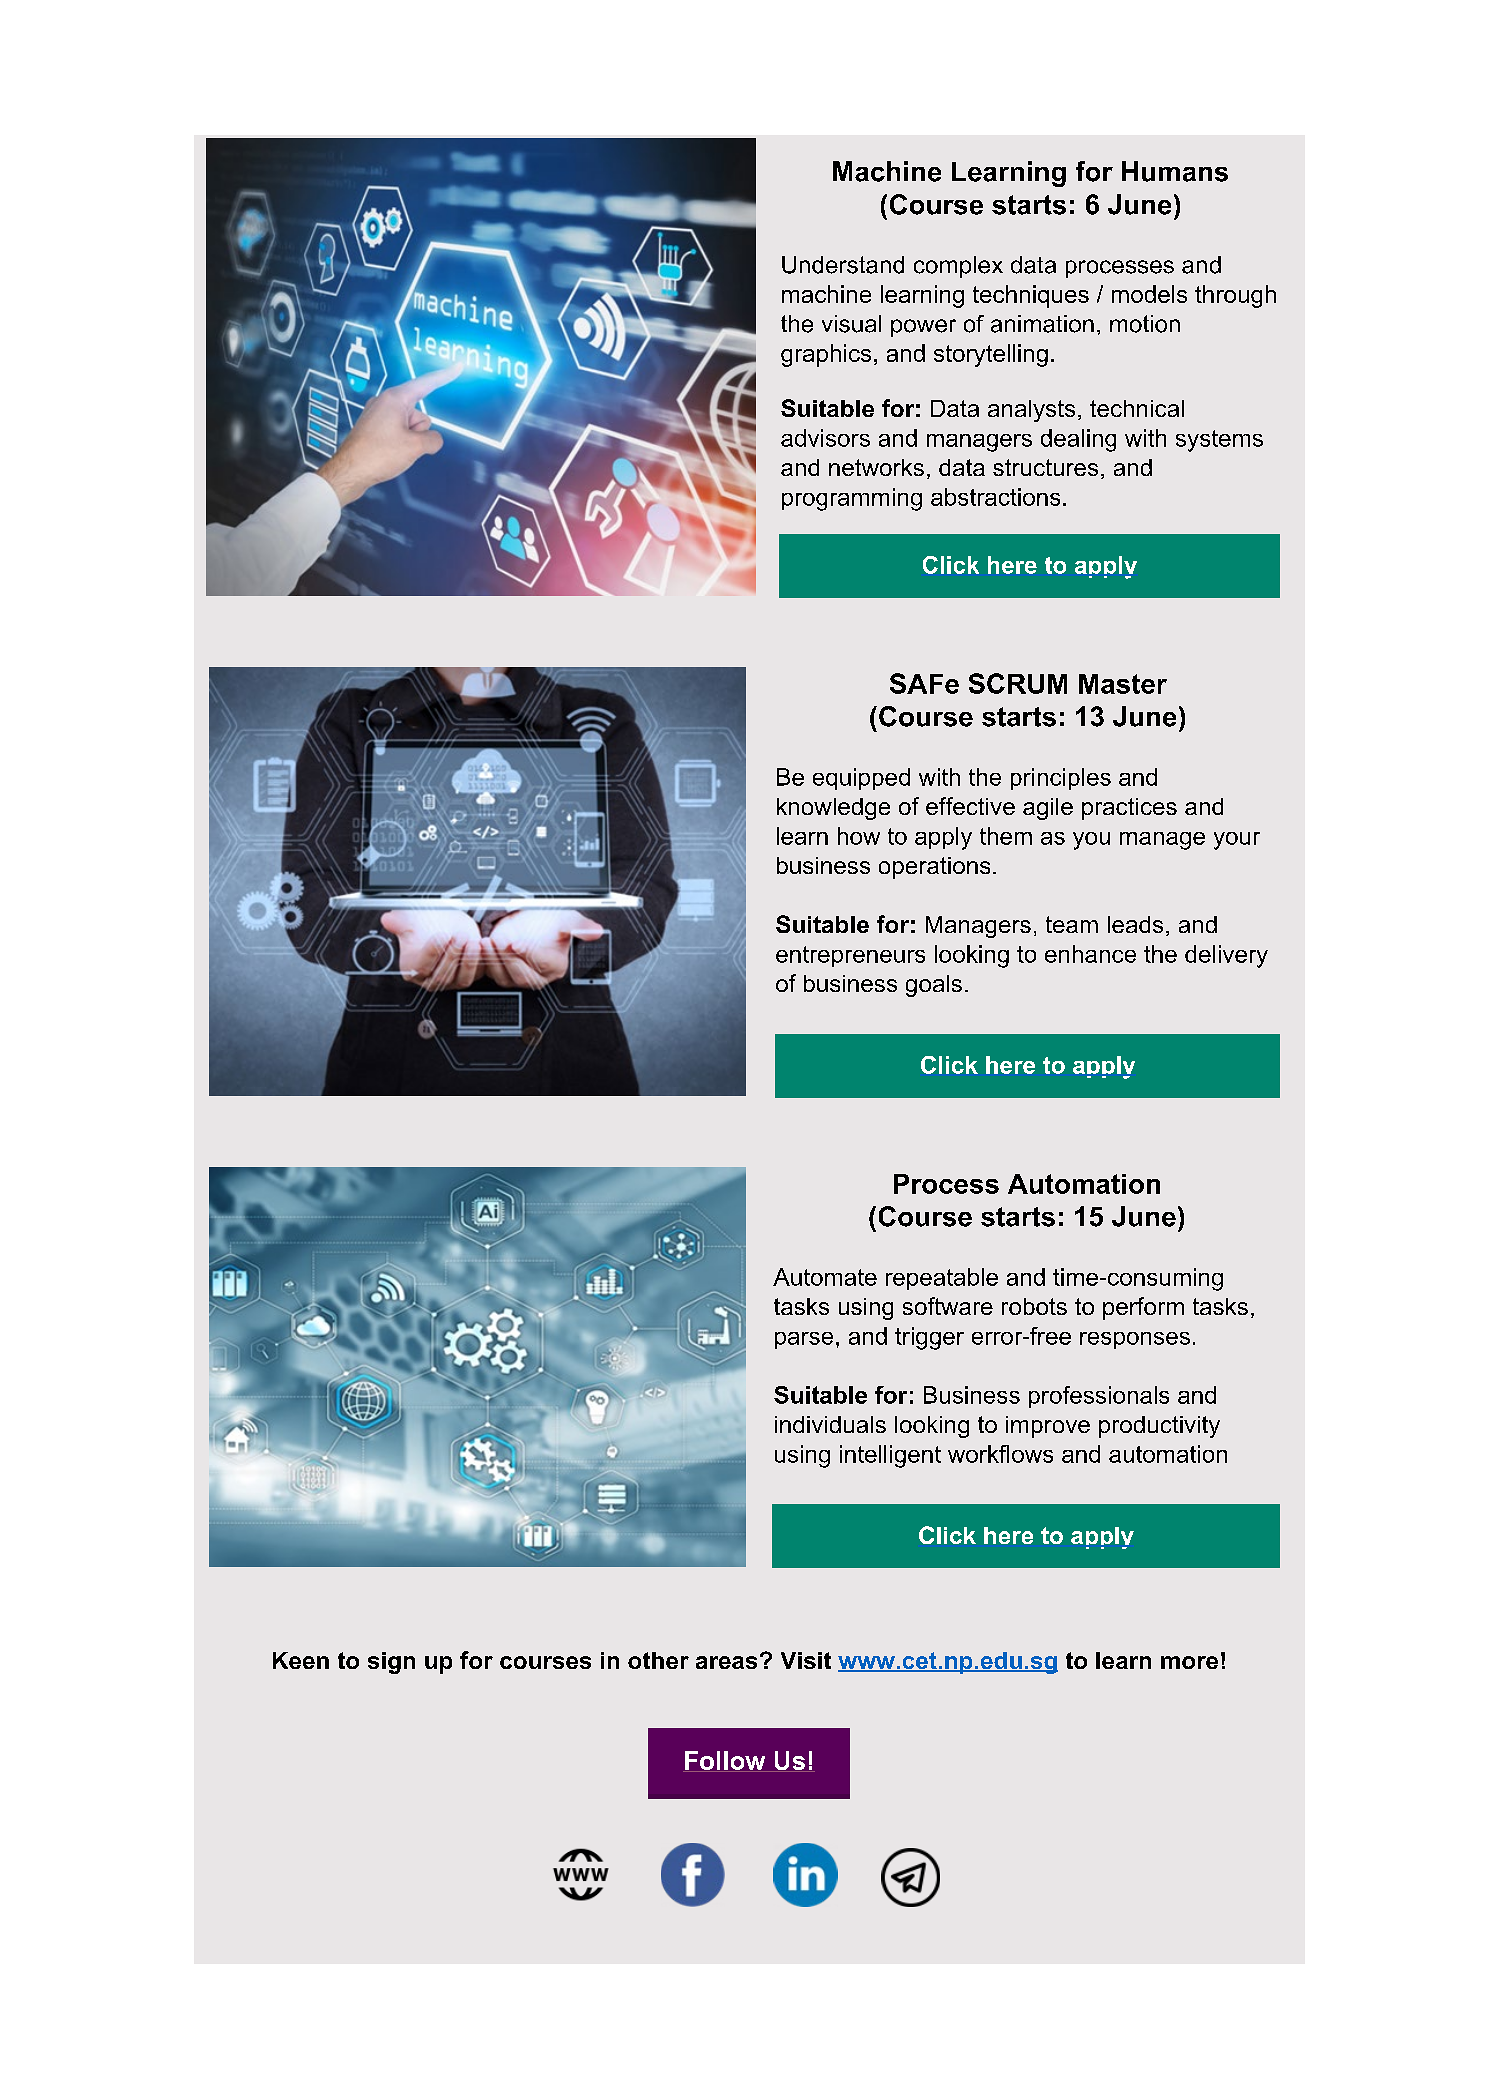 The width and height of the screenshot is (1485, 2099). What do you see at coordinates (391, 1663) in the screenshot?
I see `sign` at bounding box center [391, 1663].
